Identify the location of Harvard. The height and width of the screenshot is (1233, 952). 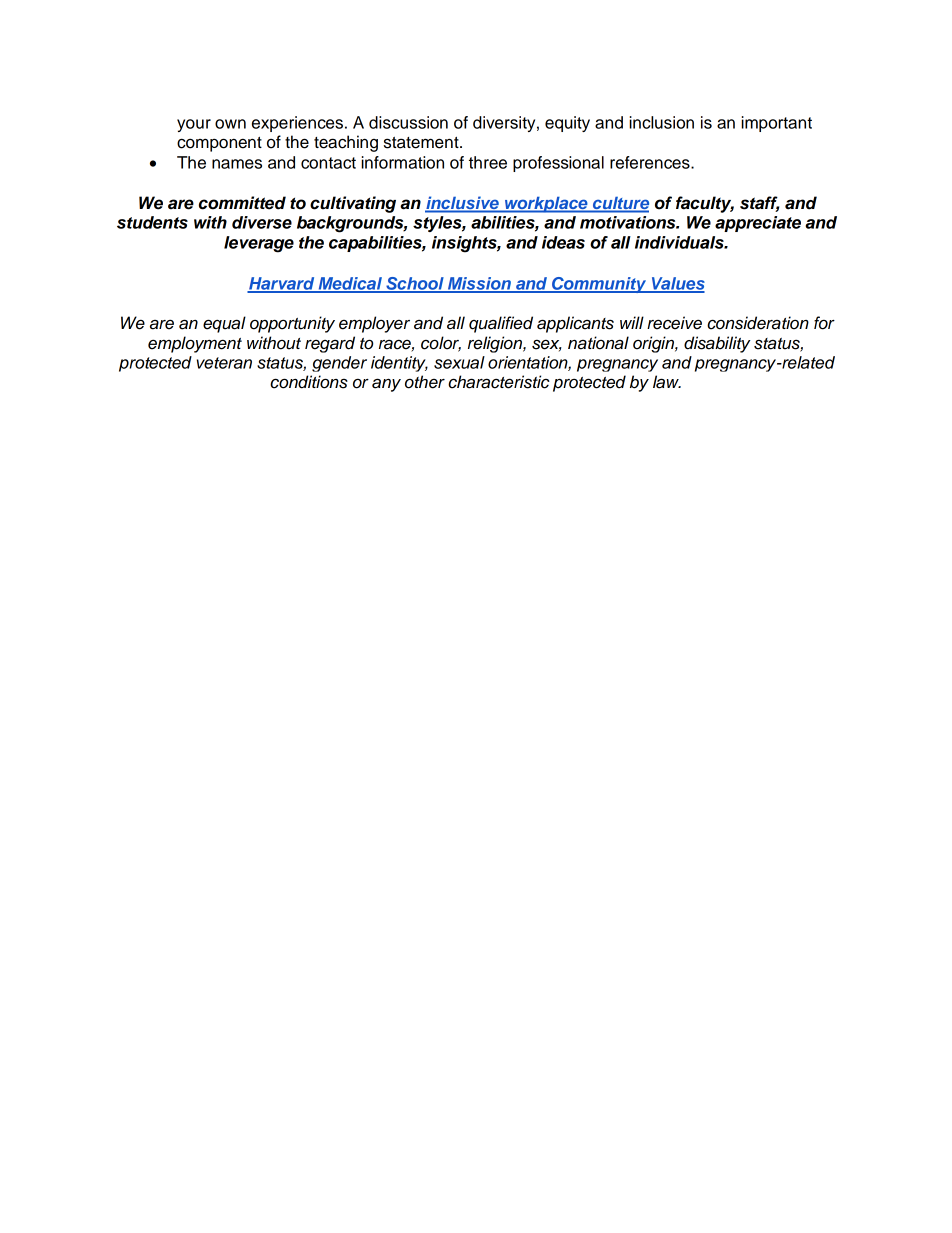
(282, 284).
